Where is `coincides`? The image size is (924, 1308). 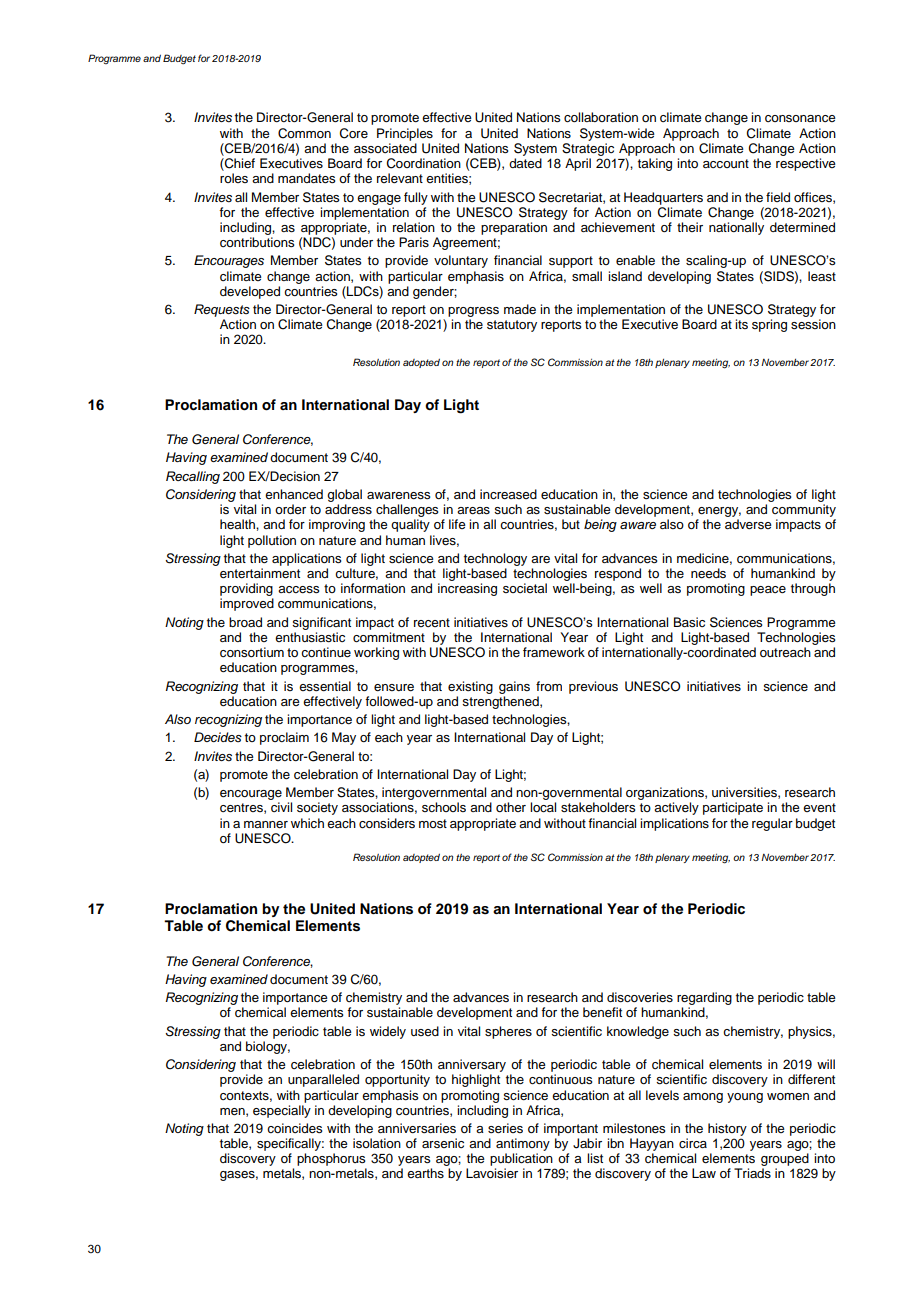
coincides is located at coordinates (294, 1128).
